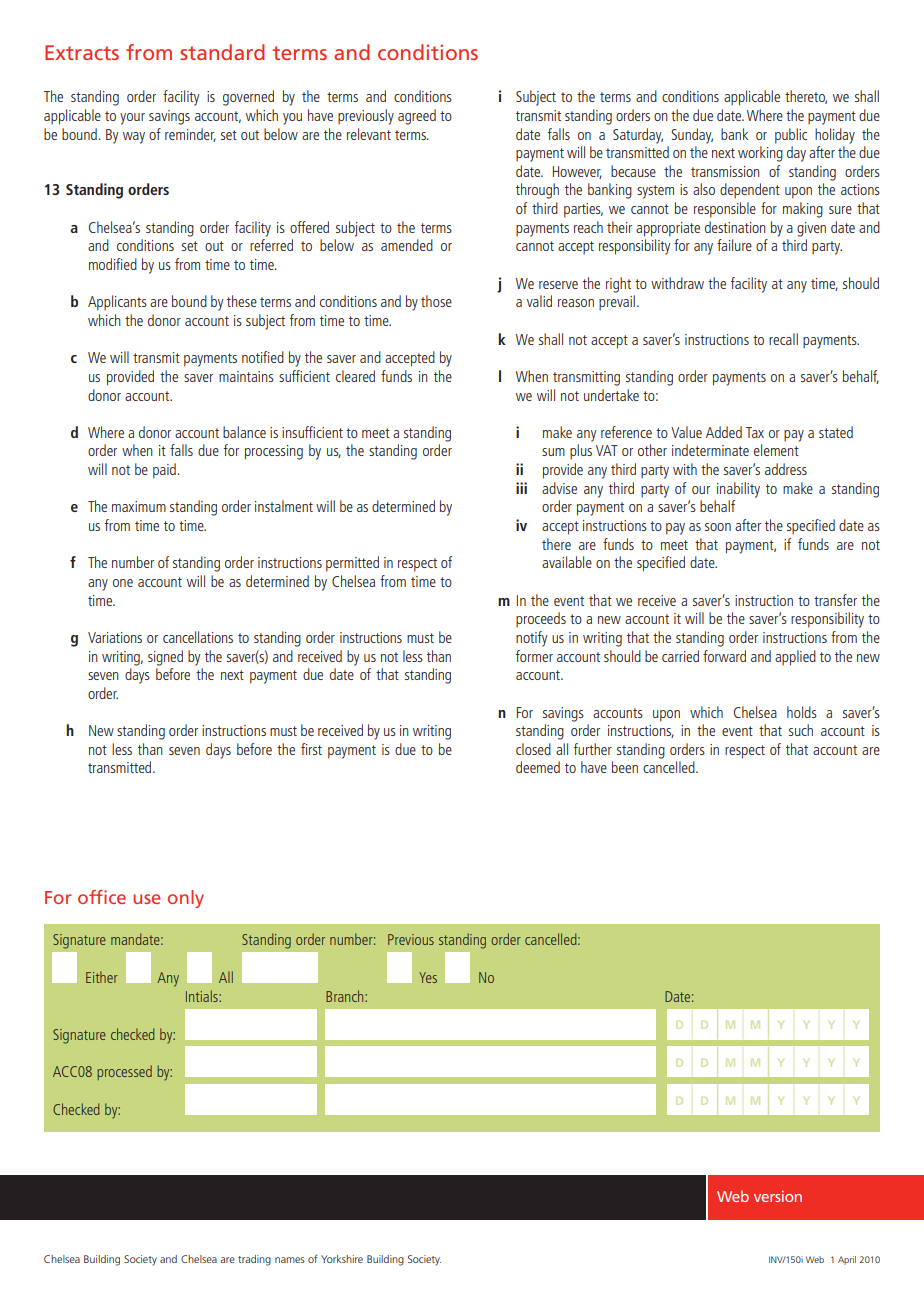 This screenshot has height=1308, width=924. Describe the element at coordinates (254, 1260) in the screenshot. I see `trading` at that location.
